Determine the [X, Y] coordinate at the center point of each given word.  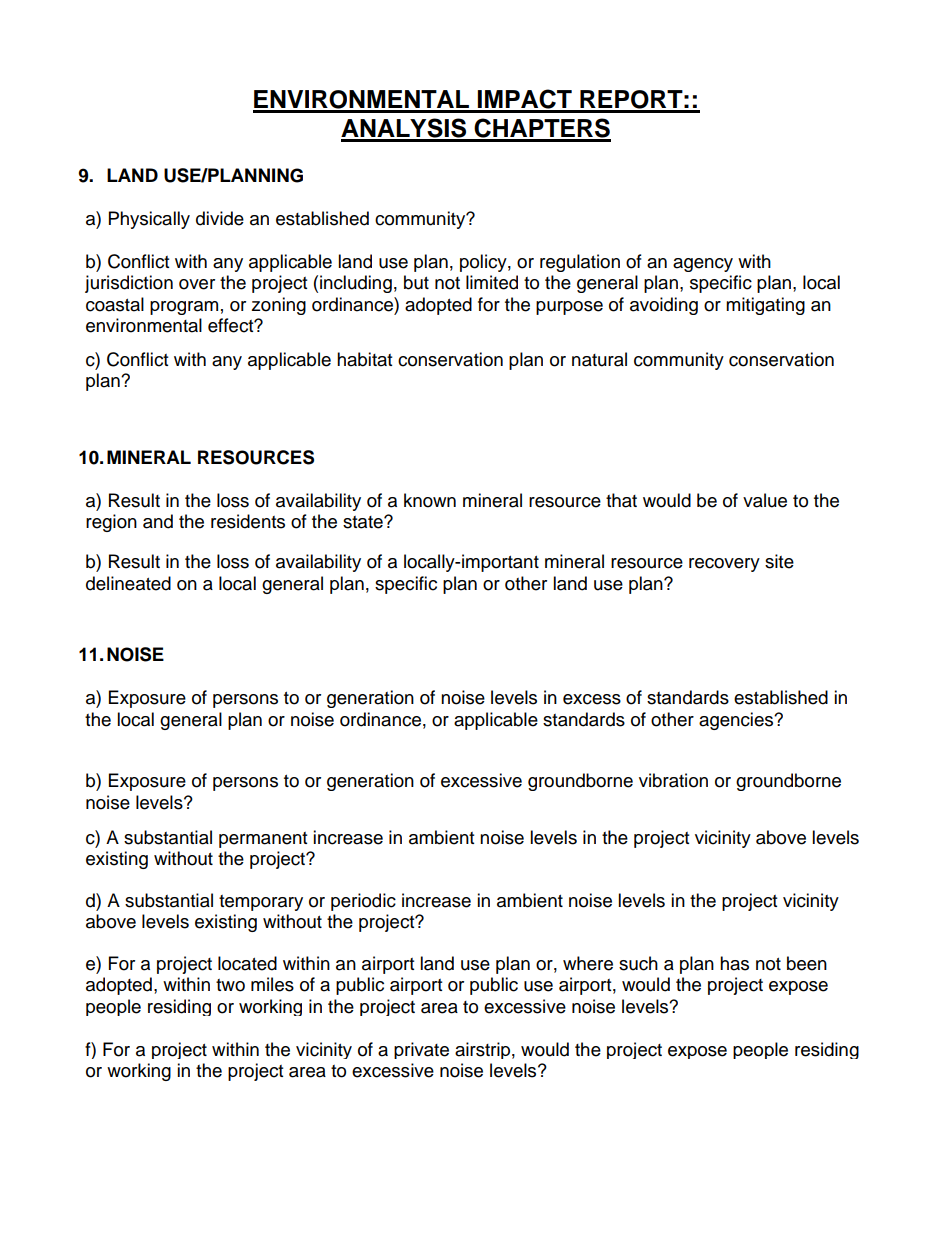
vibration [673, 780]
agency [703, 265]
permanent [263, 840]
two [230, 985]
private [421, 1050]
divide [220, 218]
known [430, 500]
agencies [737, 721]
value [765, 500]
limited [492, 282]
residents [248, 521]
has [734, 963]
